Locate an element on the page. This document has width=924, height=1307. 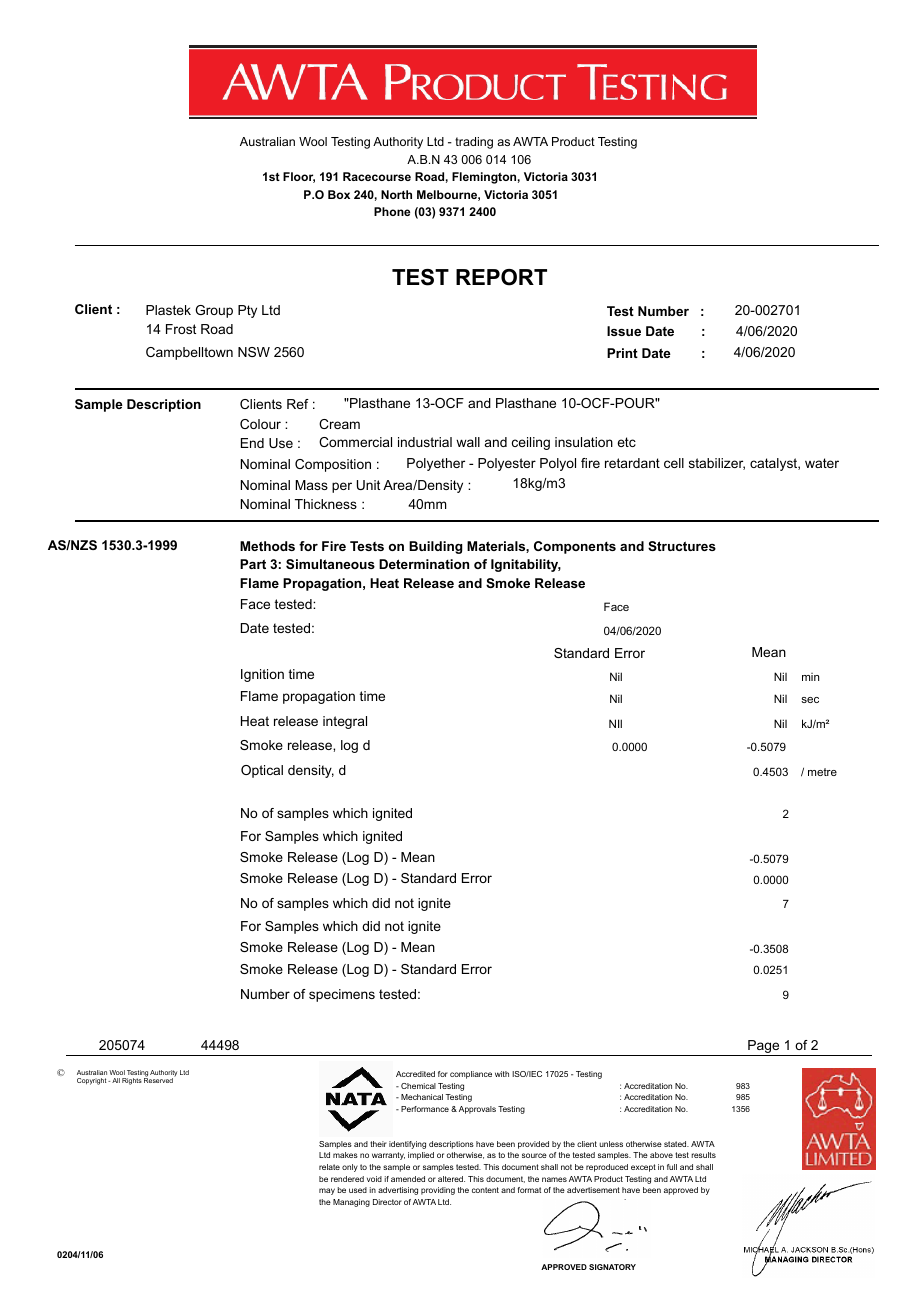
Floor is located at coordinates (299, 177).
